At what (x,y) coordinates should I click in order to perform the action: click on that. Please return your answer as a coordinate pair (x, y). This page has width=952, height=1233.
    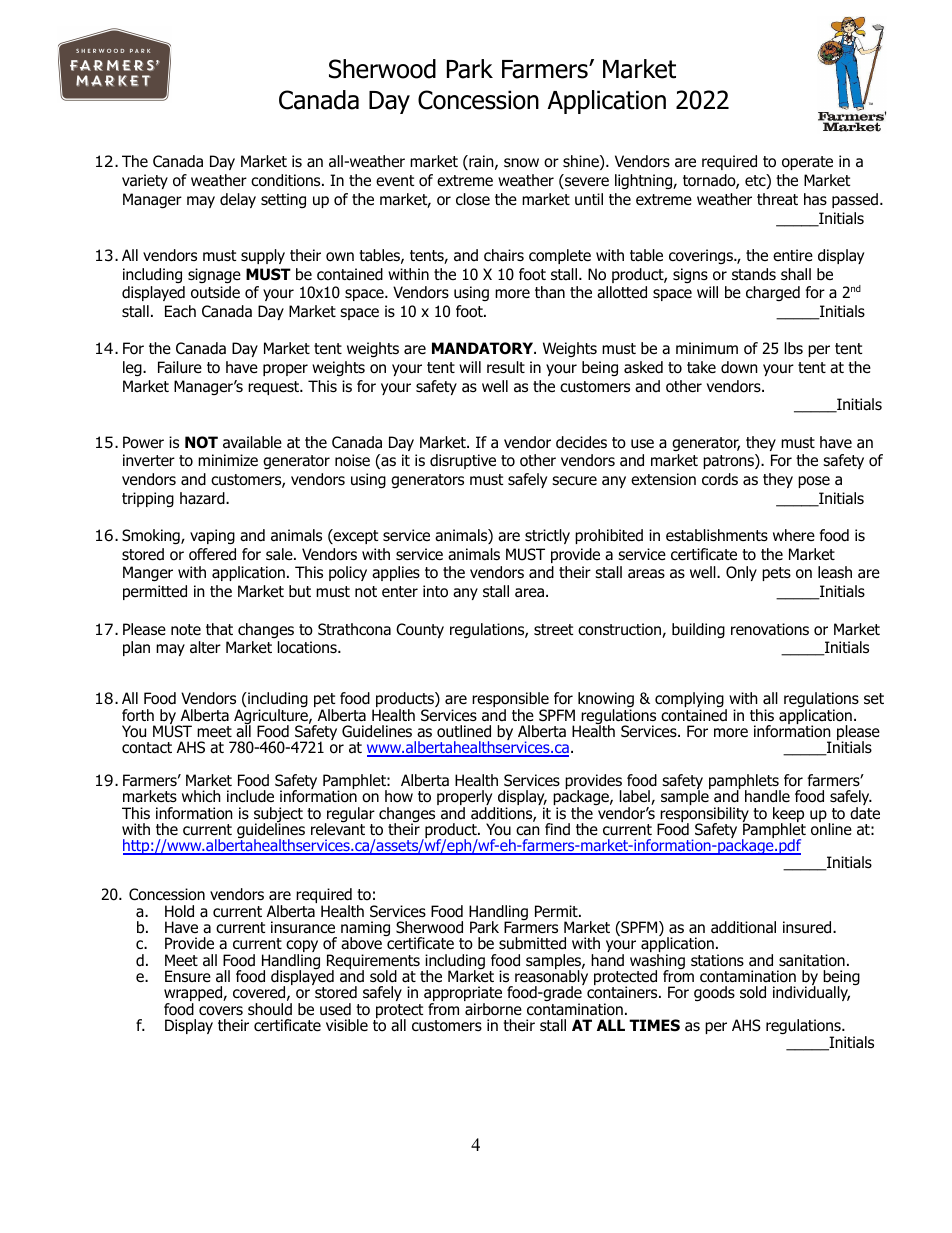
    Looking at the image, I should click on (219, 629).
